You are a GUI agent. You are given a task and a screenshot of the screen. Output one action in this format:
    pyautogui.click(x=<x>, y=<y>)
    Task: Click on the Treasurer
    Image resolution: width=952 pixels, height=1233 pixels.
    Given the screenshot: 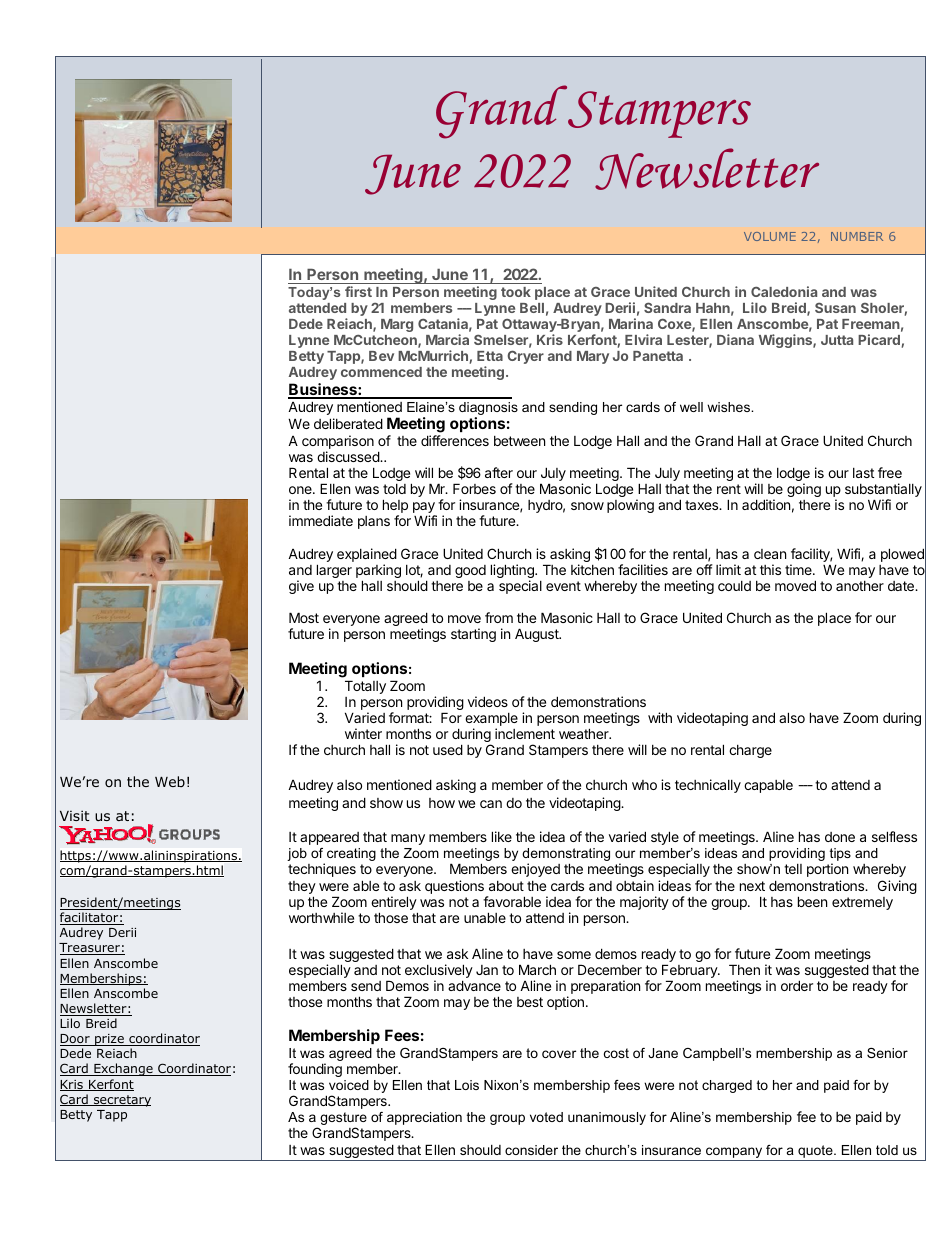 What is the action you would take?
    pyautogui.click(x=90, y=949)
